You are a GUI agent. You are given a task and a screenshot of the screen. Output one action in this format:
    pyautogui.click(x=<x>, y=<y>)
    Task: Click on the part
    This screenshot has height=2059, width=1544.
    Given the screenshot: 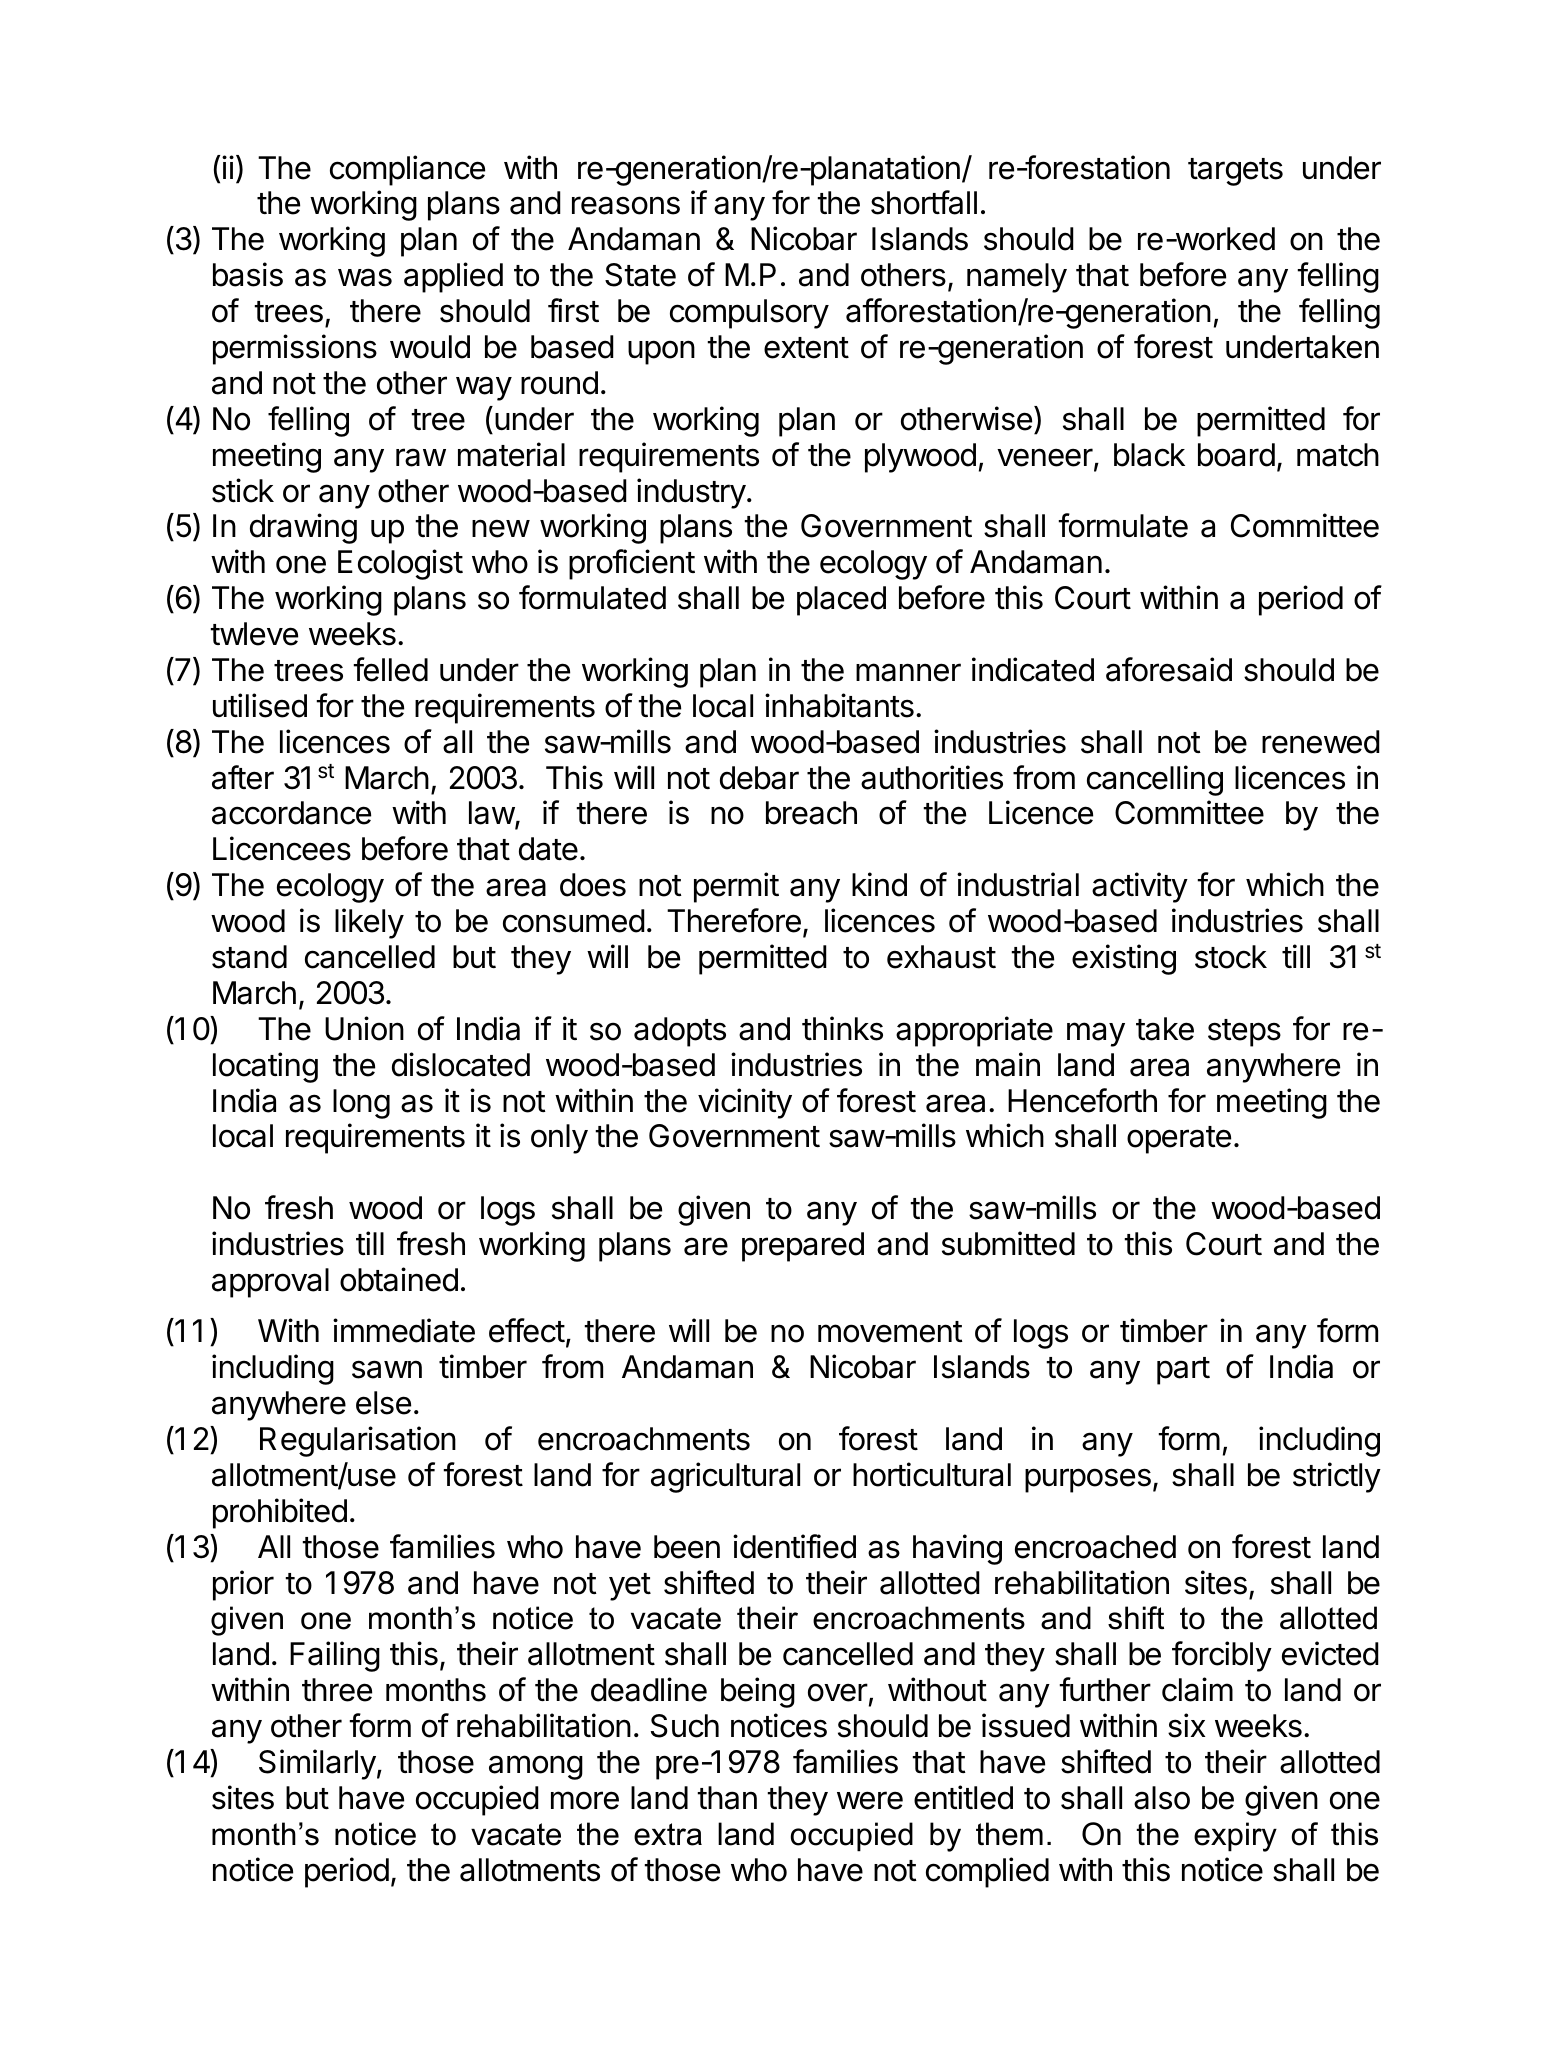 What is the action you would take?
    pyautogui.click(x=1183, y=1371)
